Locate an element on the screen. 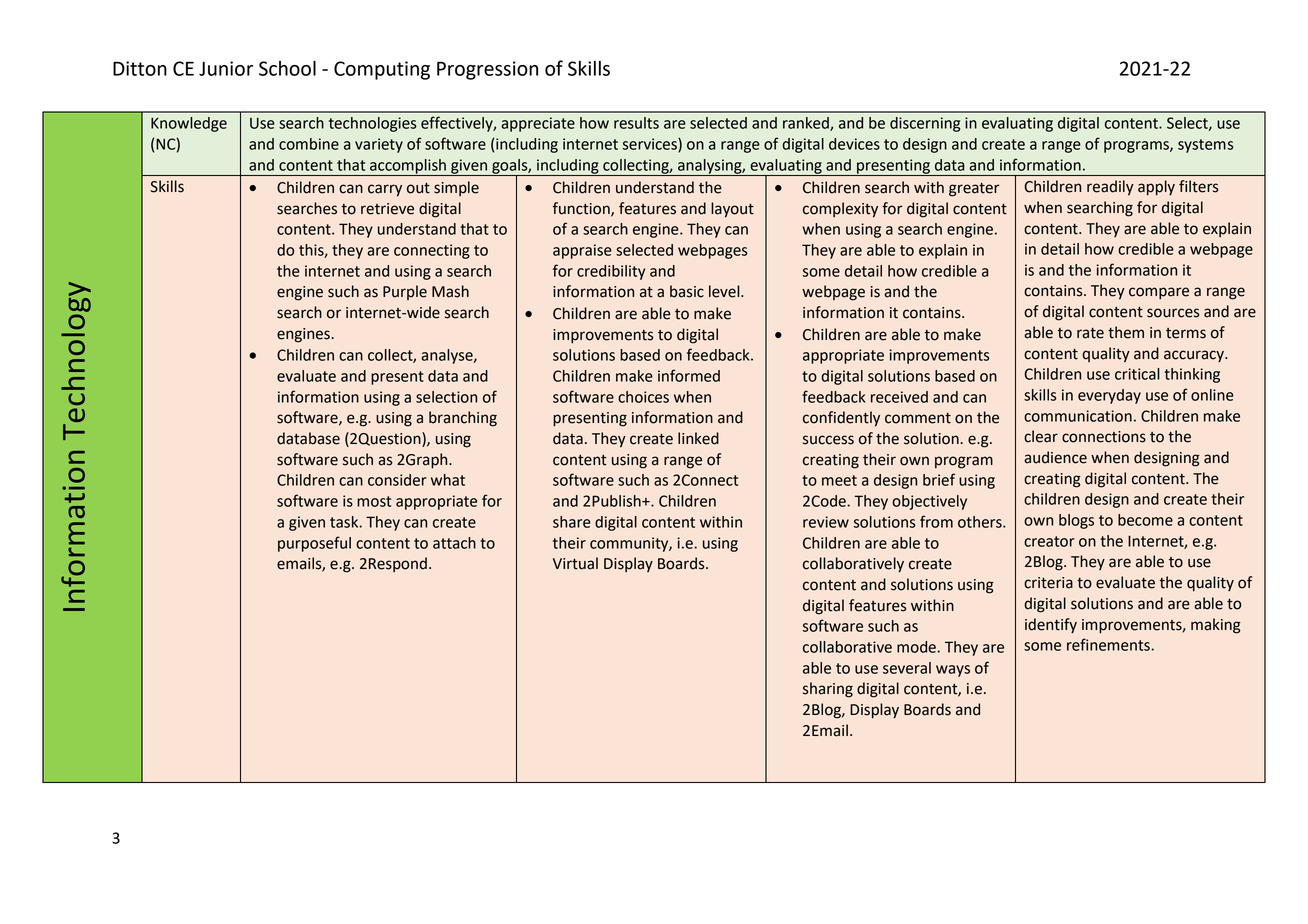 The width and height of the screenshot is (1308, 924). readily is located at coordinates (1110, 188).
